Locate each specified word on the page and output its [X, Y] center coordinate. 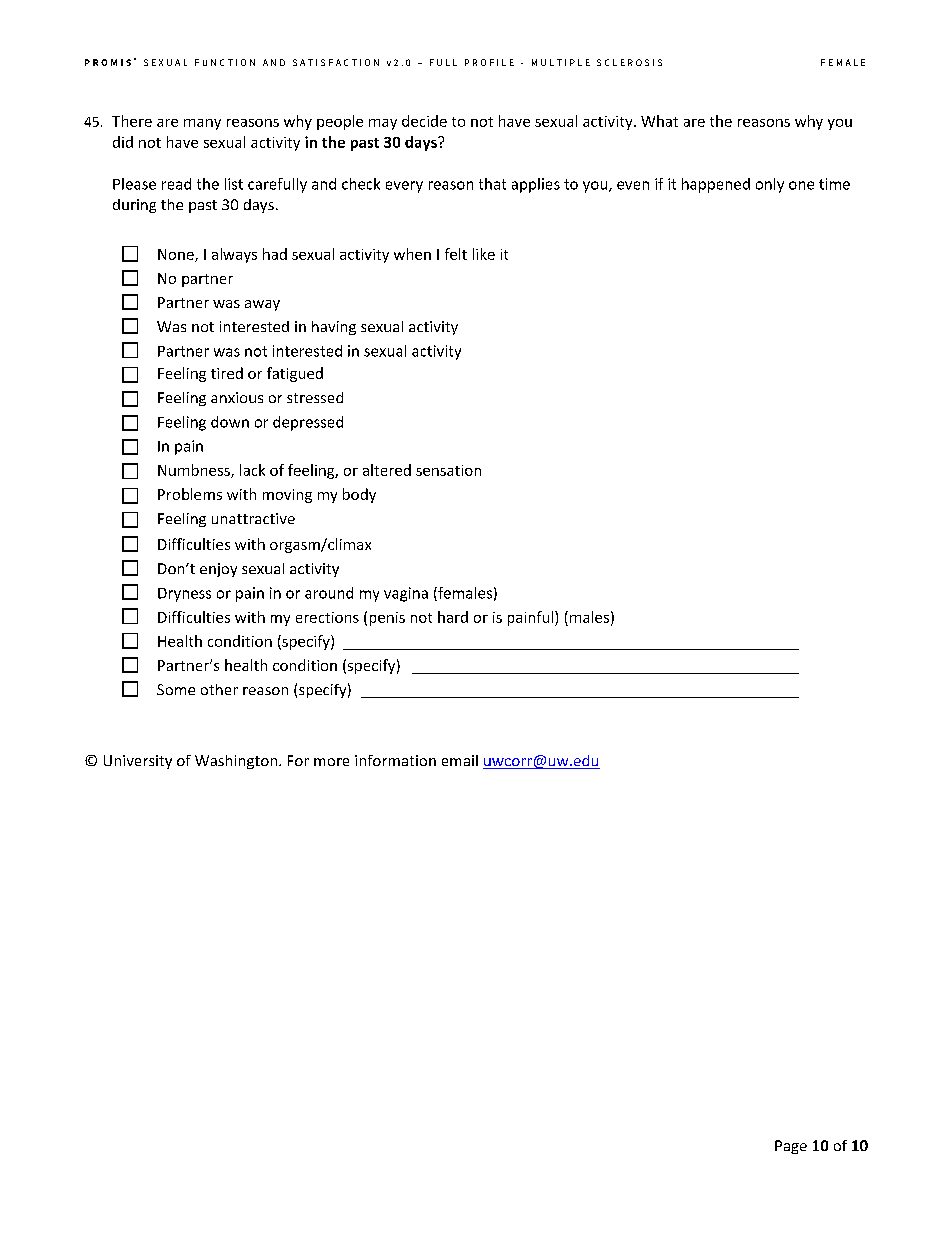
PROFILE [489, 62]
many [202, 124]
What [659, 121]
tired [227, 373]
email [460, 760]
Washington [236, 762]
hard [453, 617]
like [484, 254]
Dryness [184, 595]
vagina [406, 594]
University [138, 762]
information [395, 760]
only [770, 185]
